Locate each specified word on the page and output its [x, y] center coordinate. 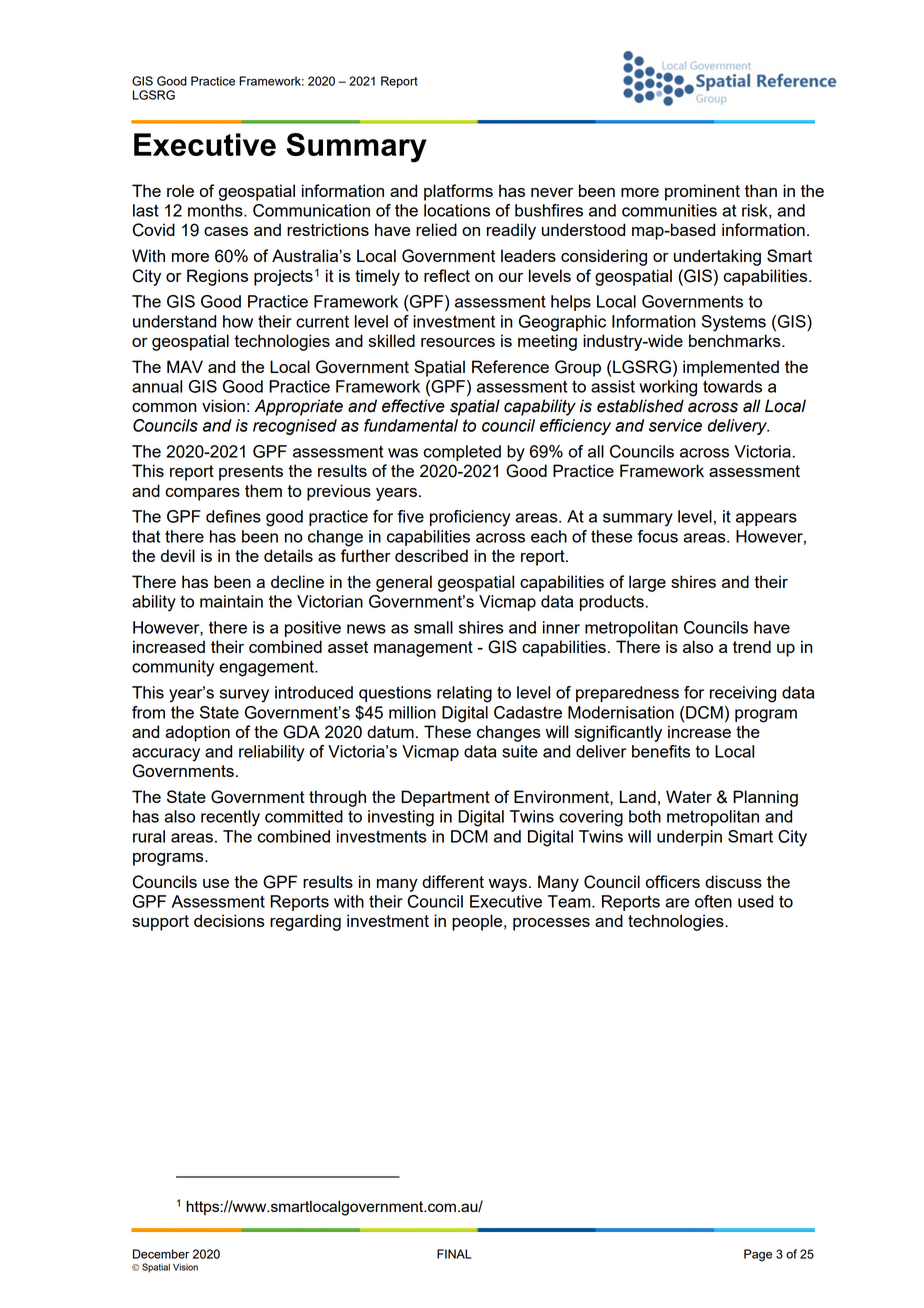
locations [457, 210]
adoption [197, 733]
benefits [661, 751]
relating [464, 694]
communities [669, 210]
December [161, 1254]
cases [226, 231]
